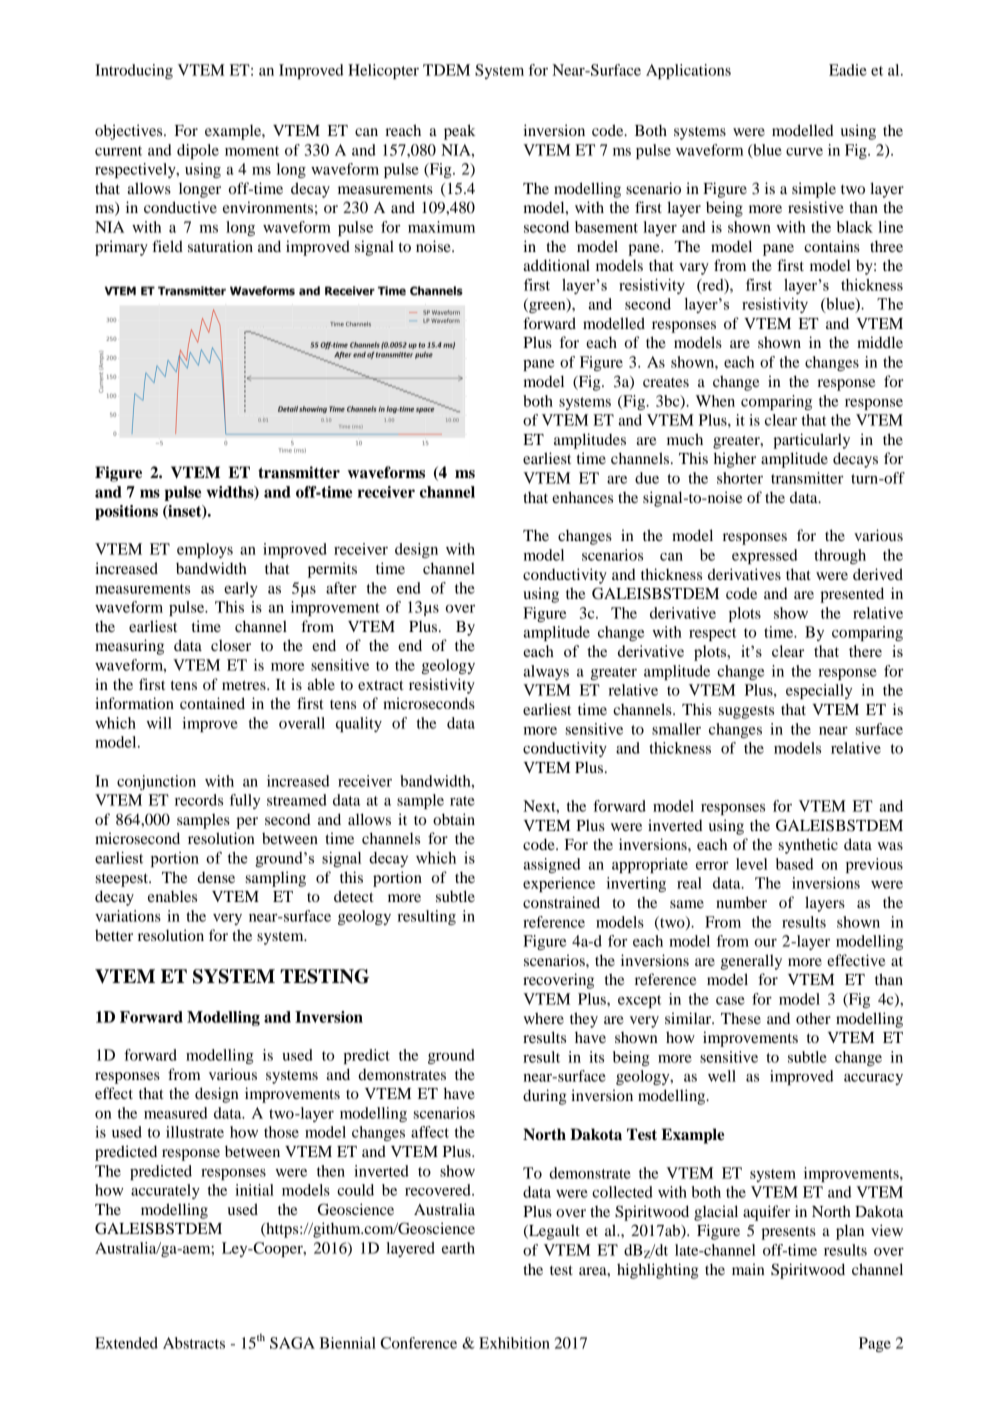  What do you see at coordinates (811, 441) in the screenshot?
I see `particularly` at bounding box center [811, 441].
